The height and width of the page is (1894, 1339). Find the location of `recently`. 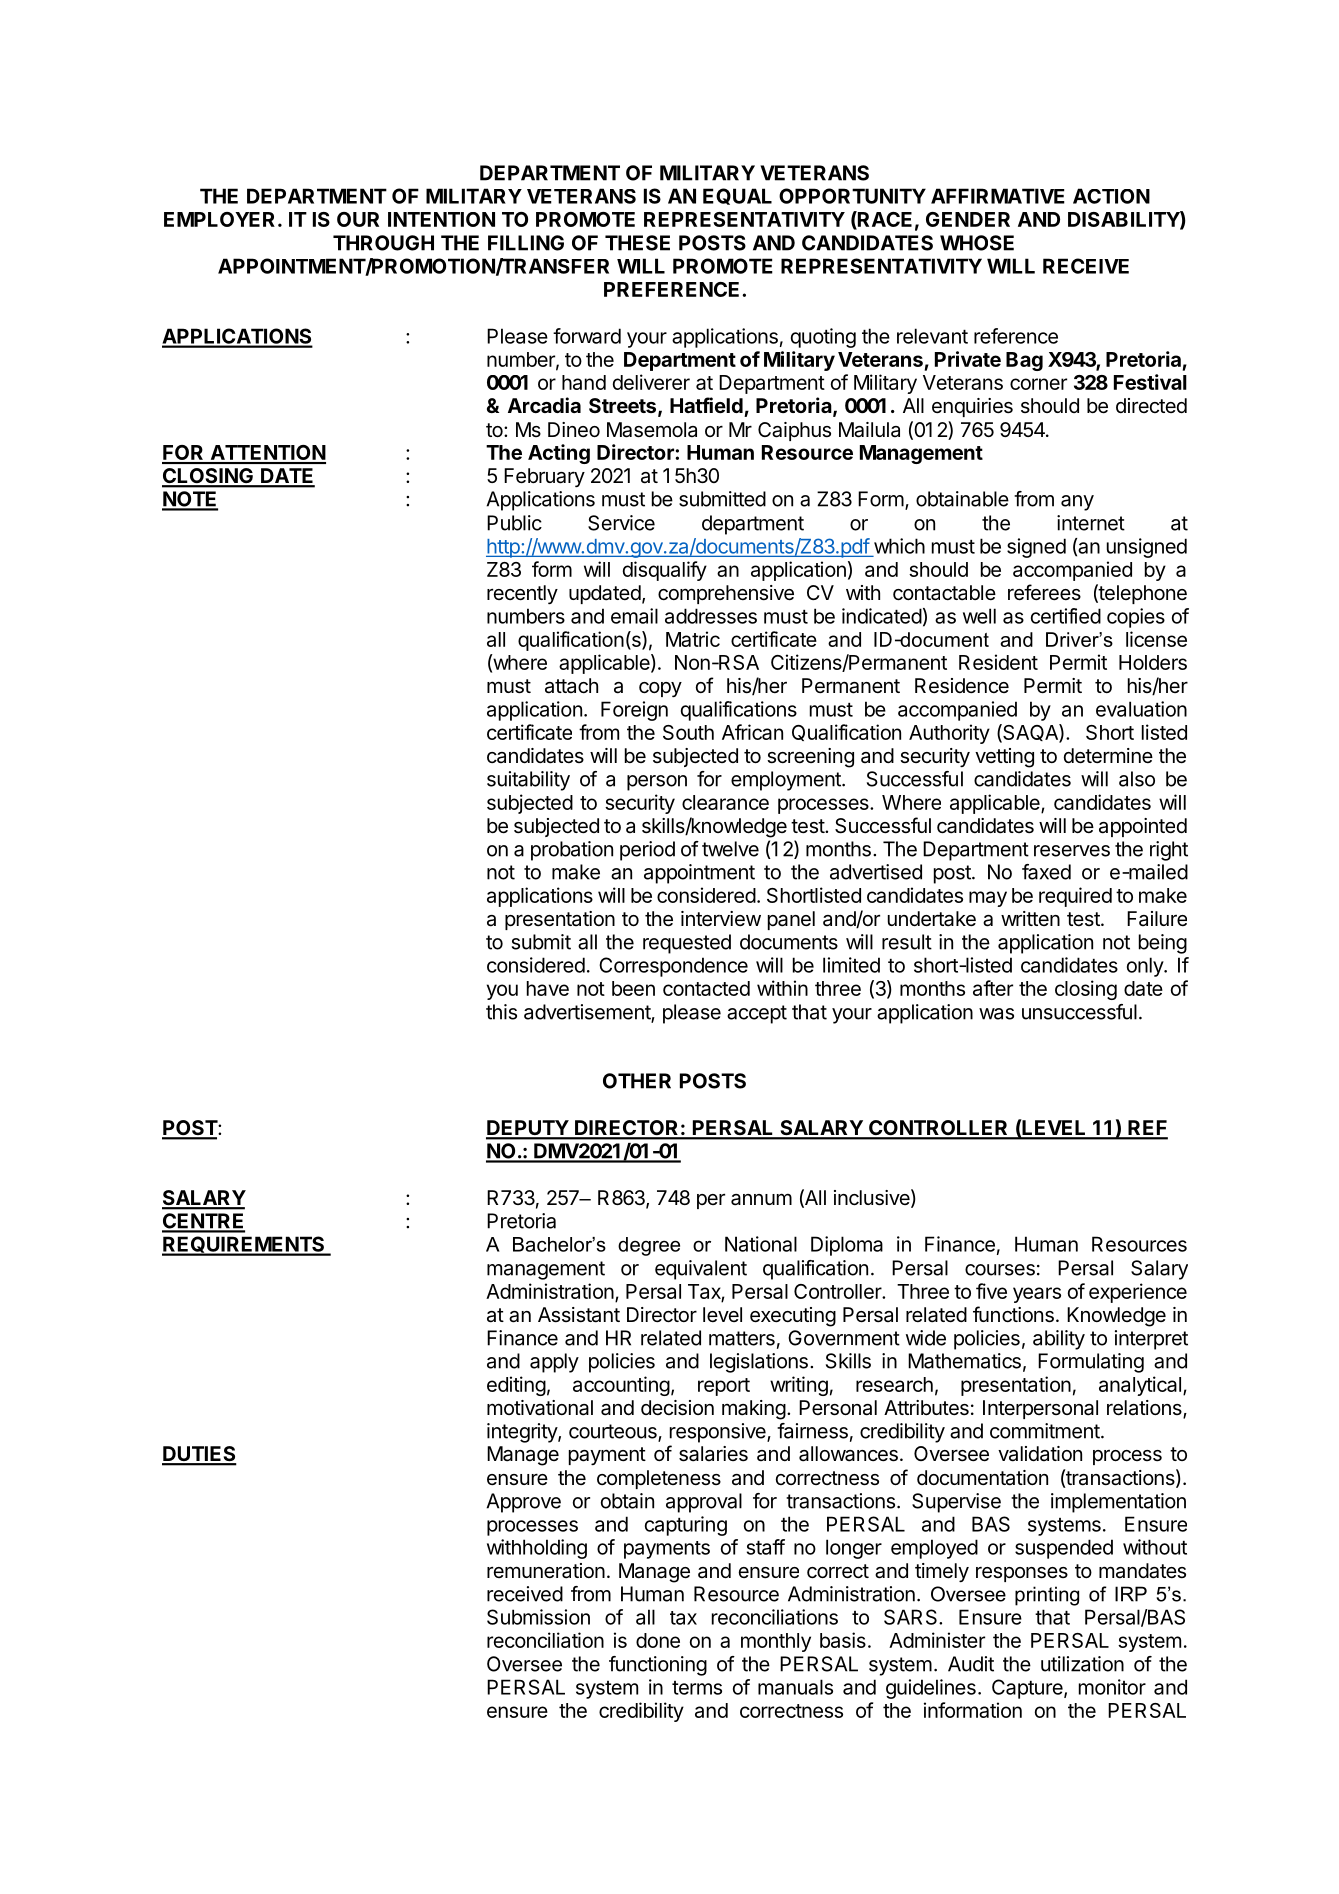

recently is located at coordinates (522, 594).
